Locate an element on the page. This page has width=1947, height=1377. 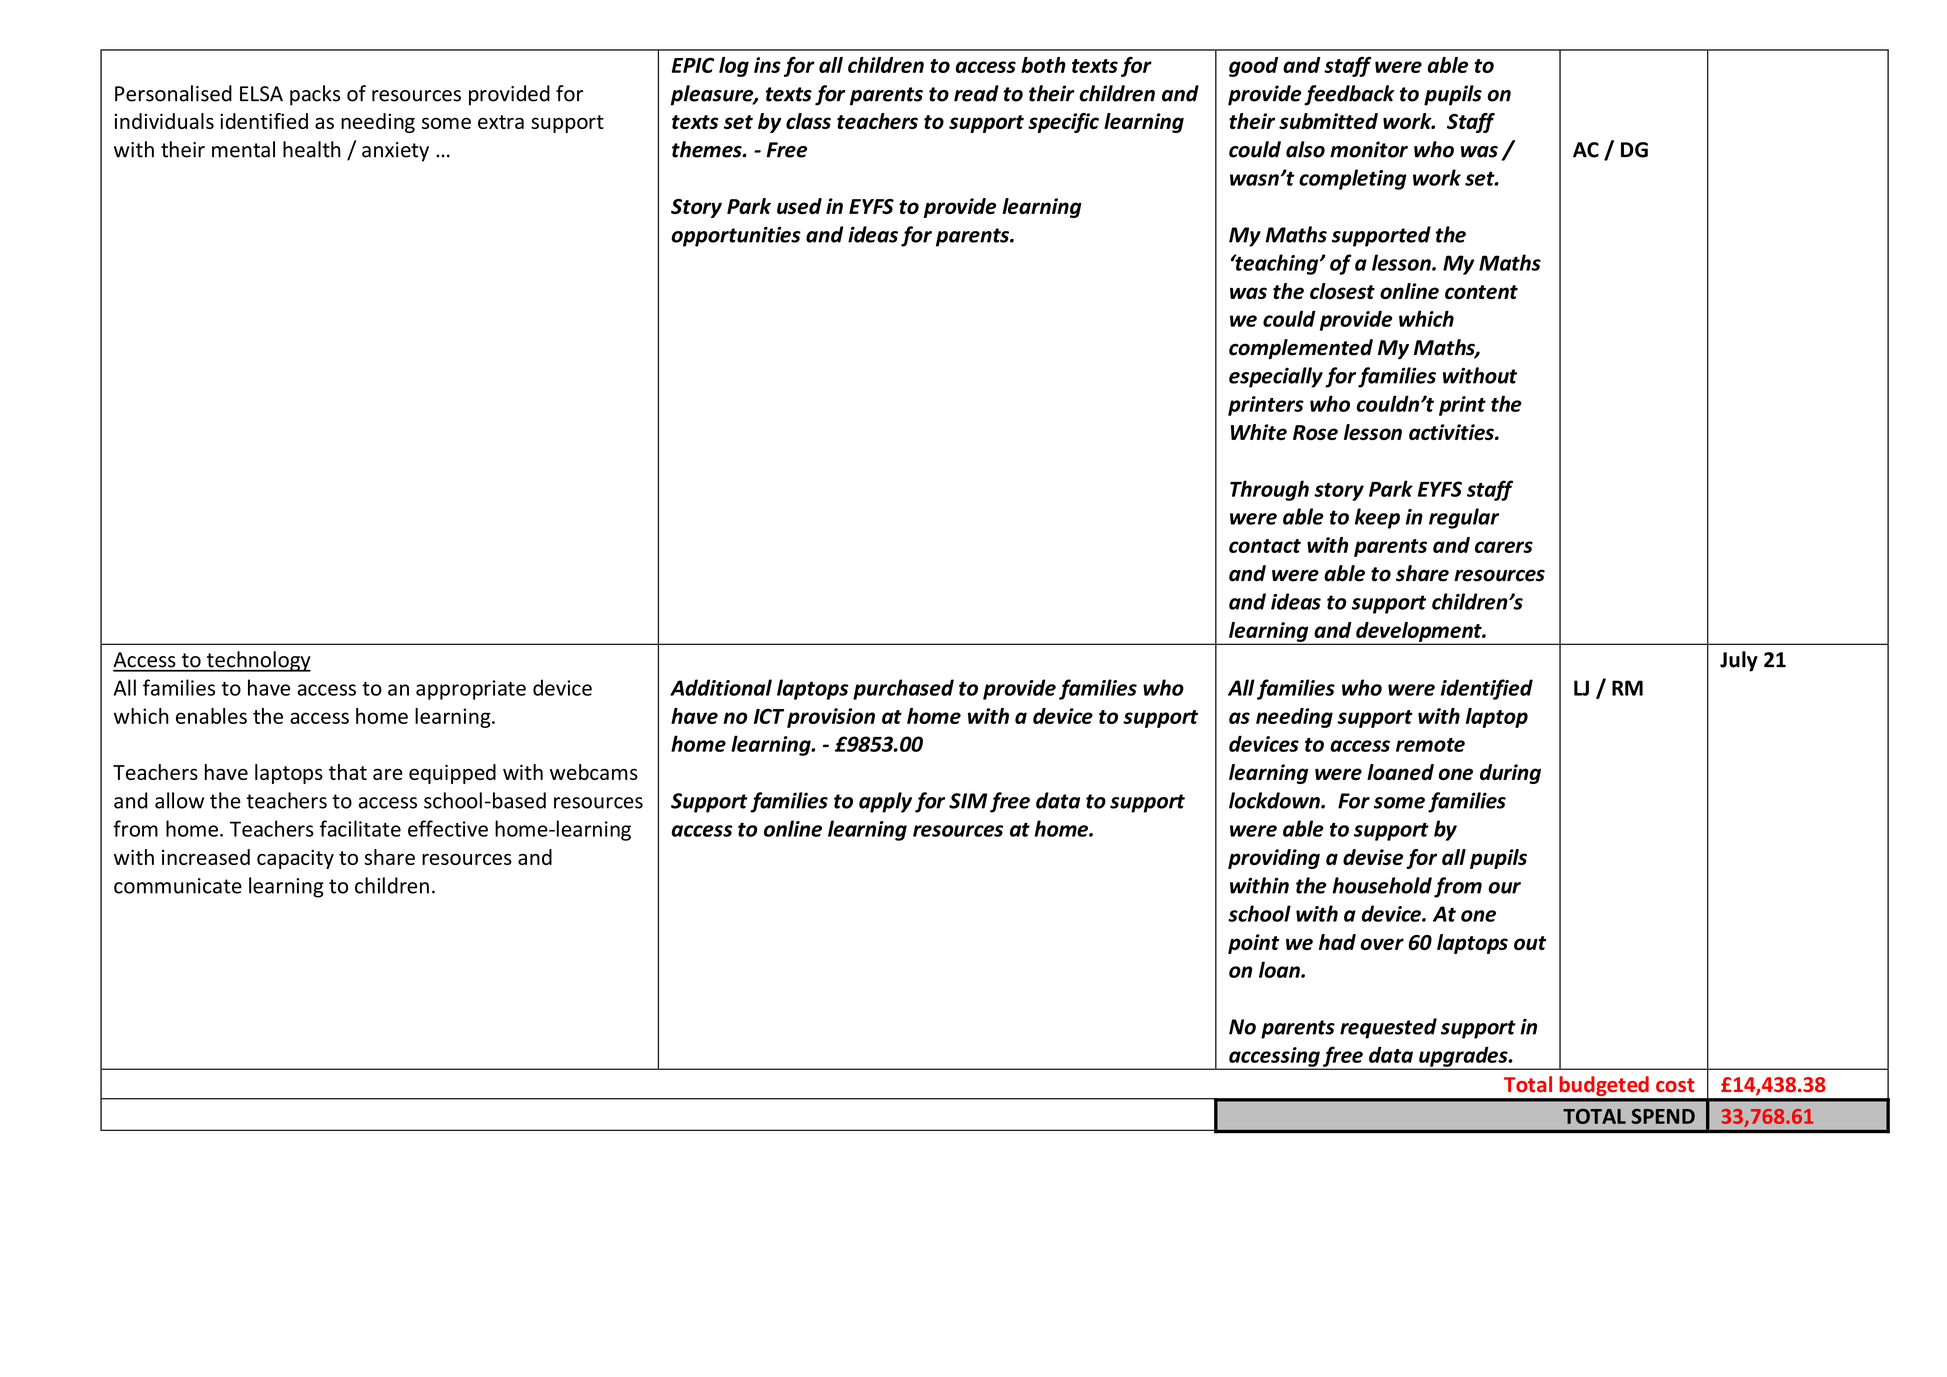
feedback is located at coordinates (1349, 95).
